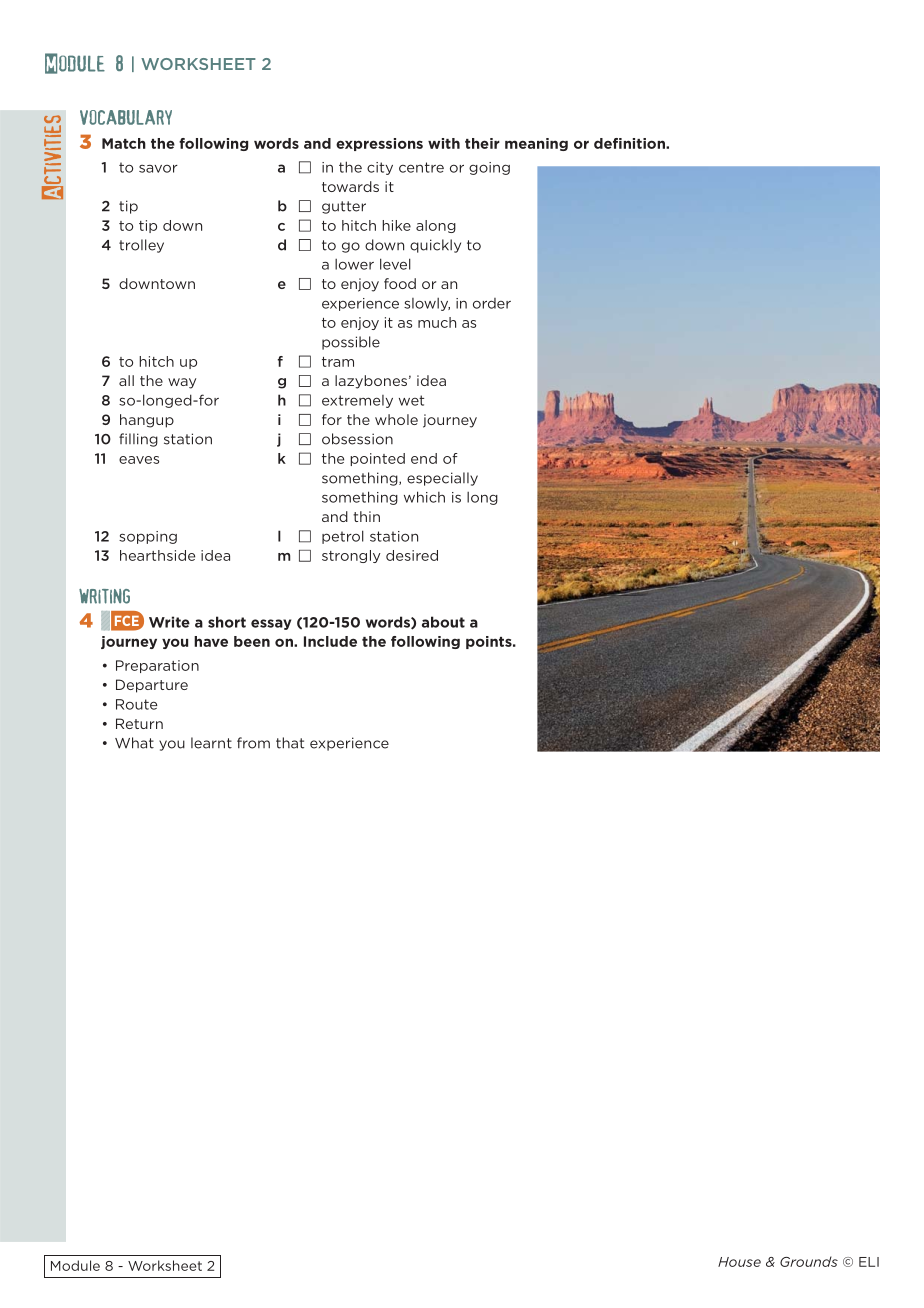  Describe the element at coordinates (482, 143) in the screenshot. I see `their` at that location.
